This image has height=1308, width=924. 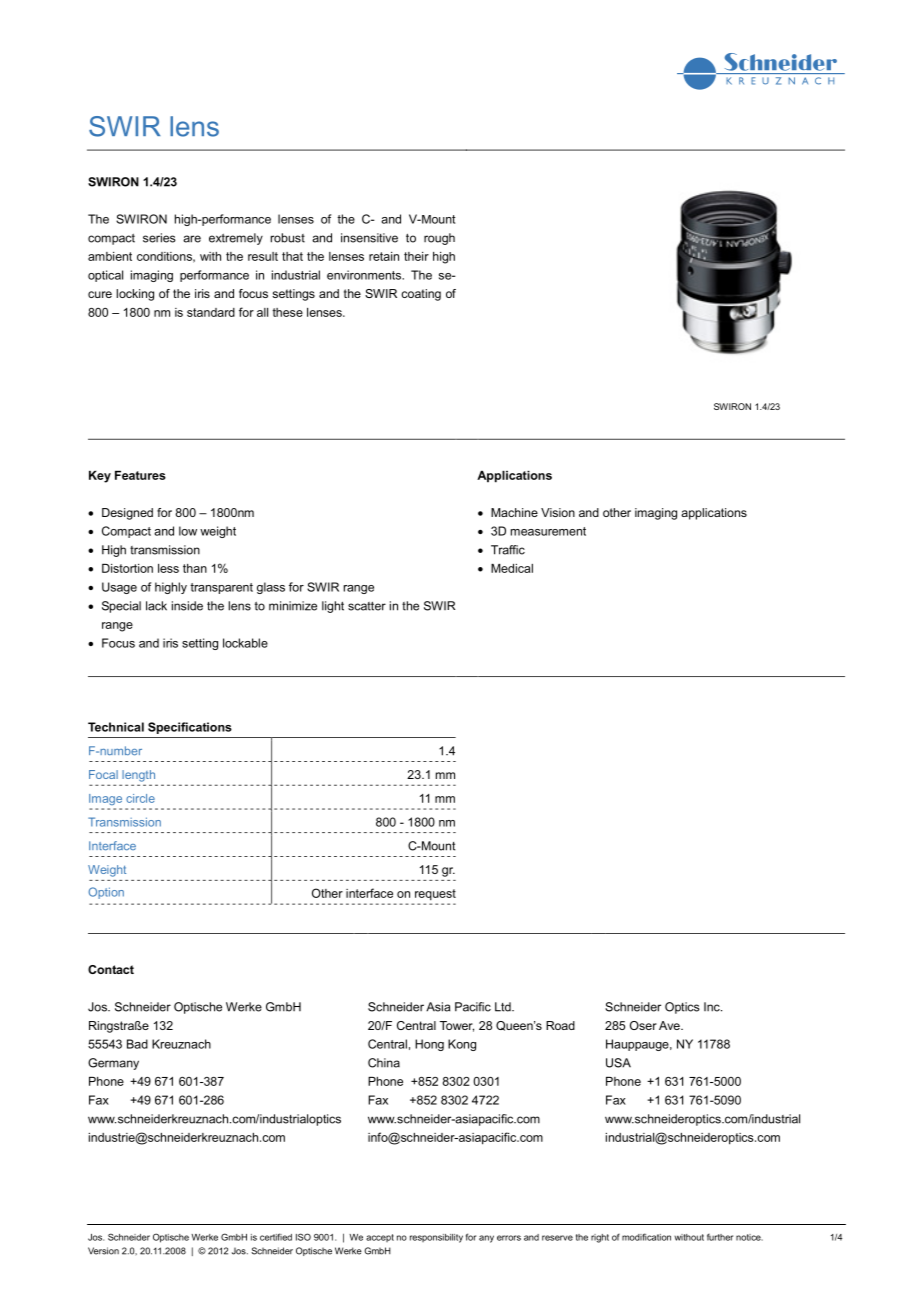 I want to click on Version, so click(x=103, y=1251).
